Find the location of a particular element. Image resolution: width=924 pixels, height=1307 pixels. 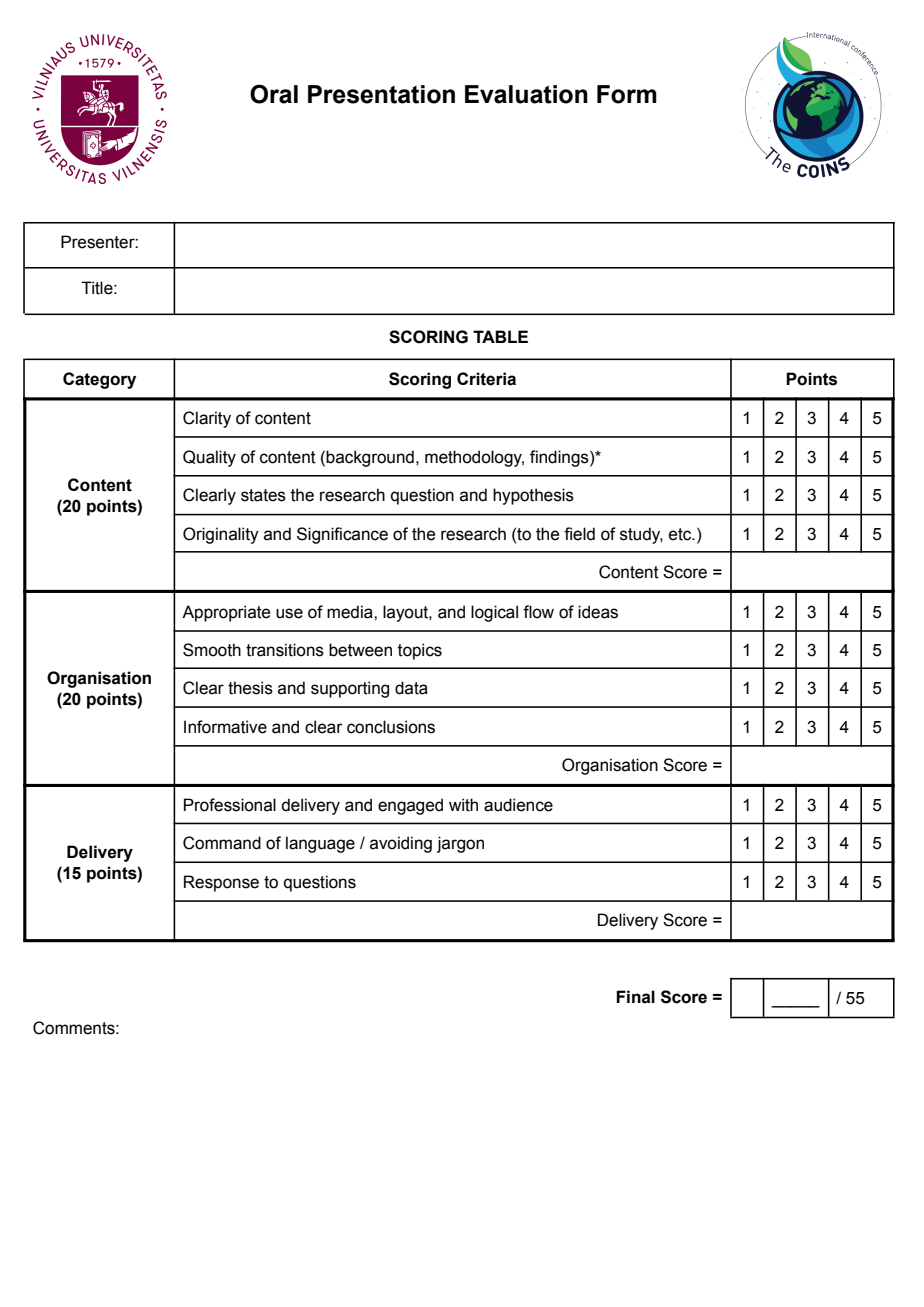

Evaluation is located at coordinates (526, 94).
